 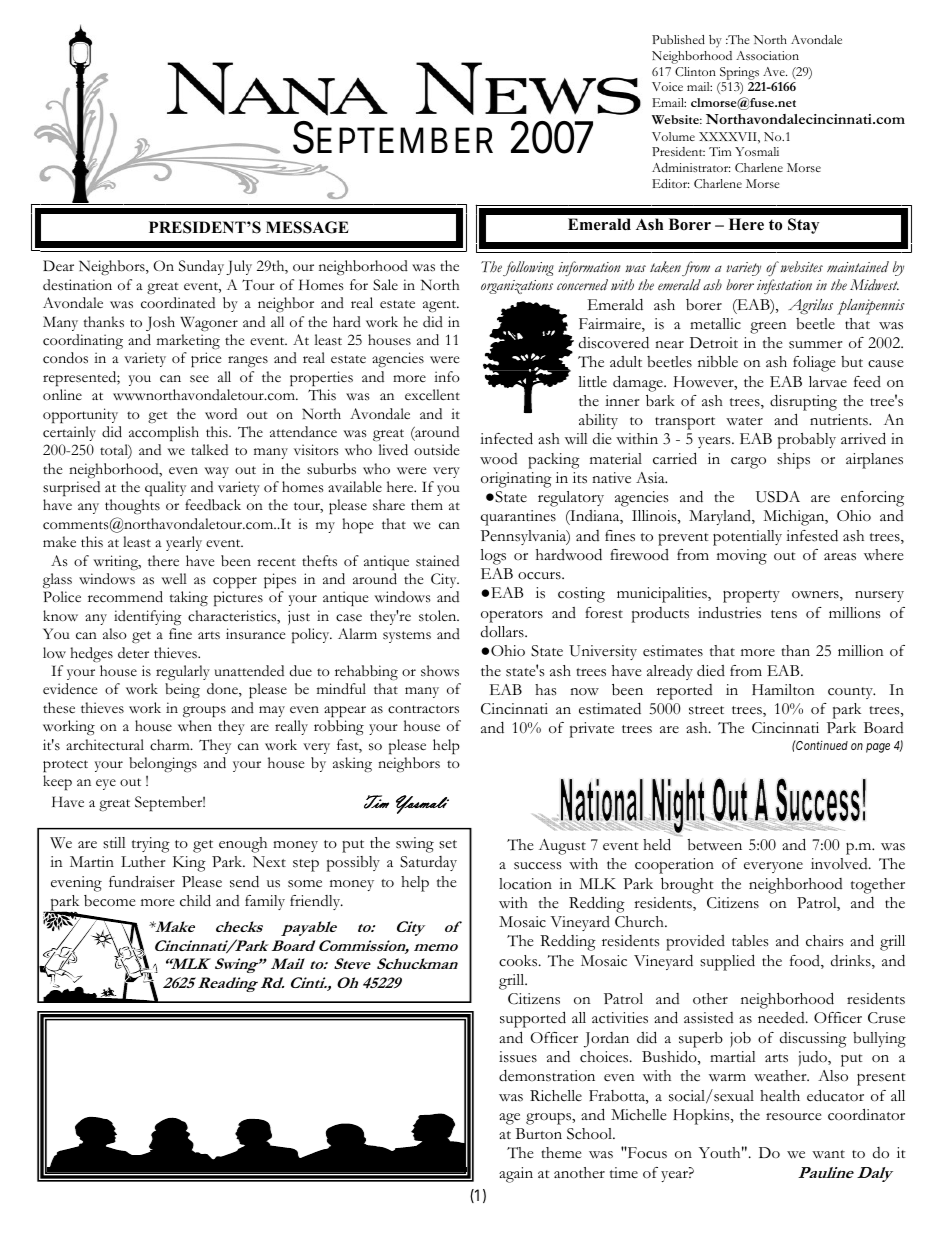 What do you see at coordinates (516, 1175) in the page?
I see `again` at bounding box center [516, 1175].
